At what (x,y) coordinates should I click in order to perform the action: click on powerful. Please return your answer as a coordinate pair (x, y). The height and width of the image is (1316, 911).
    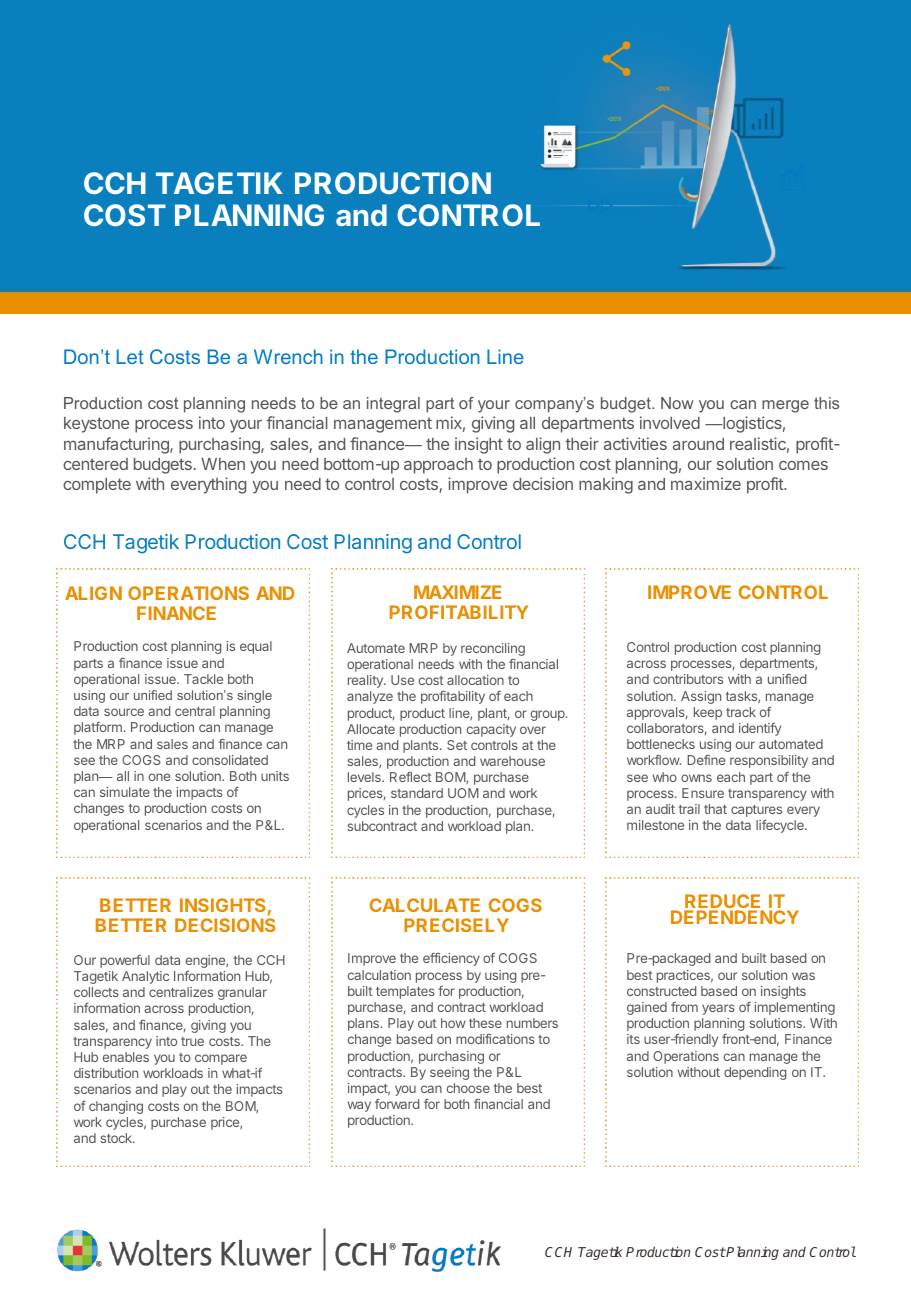
    Looking at the image, I should click on (125, 961).
